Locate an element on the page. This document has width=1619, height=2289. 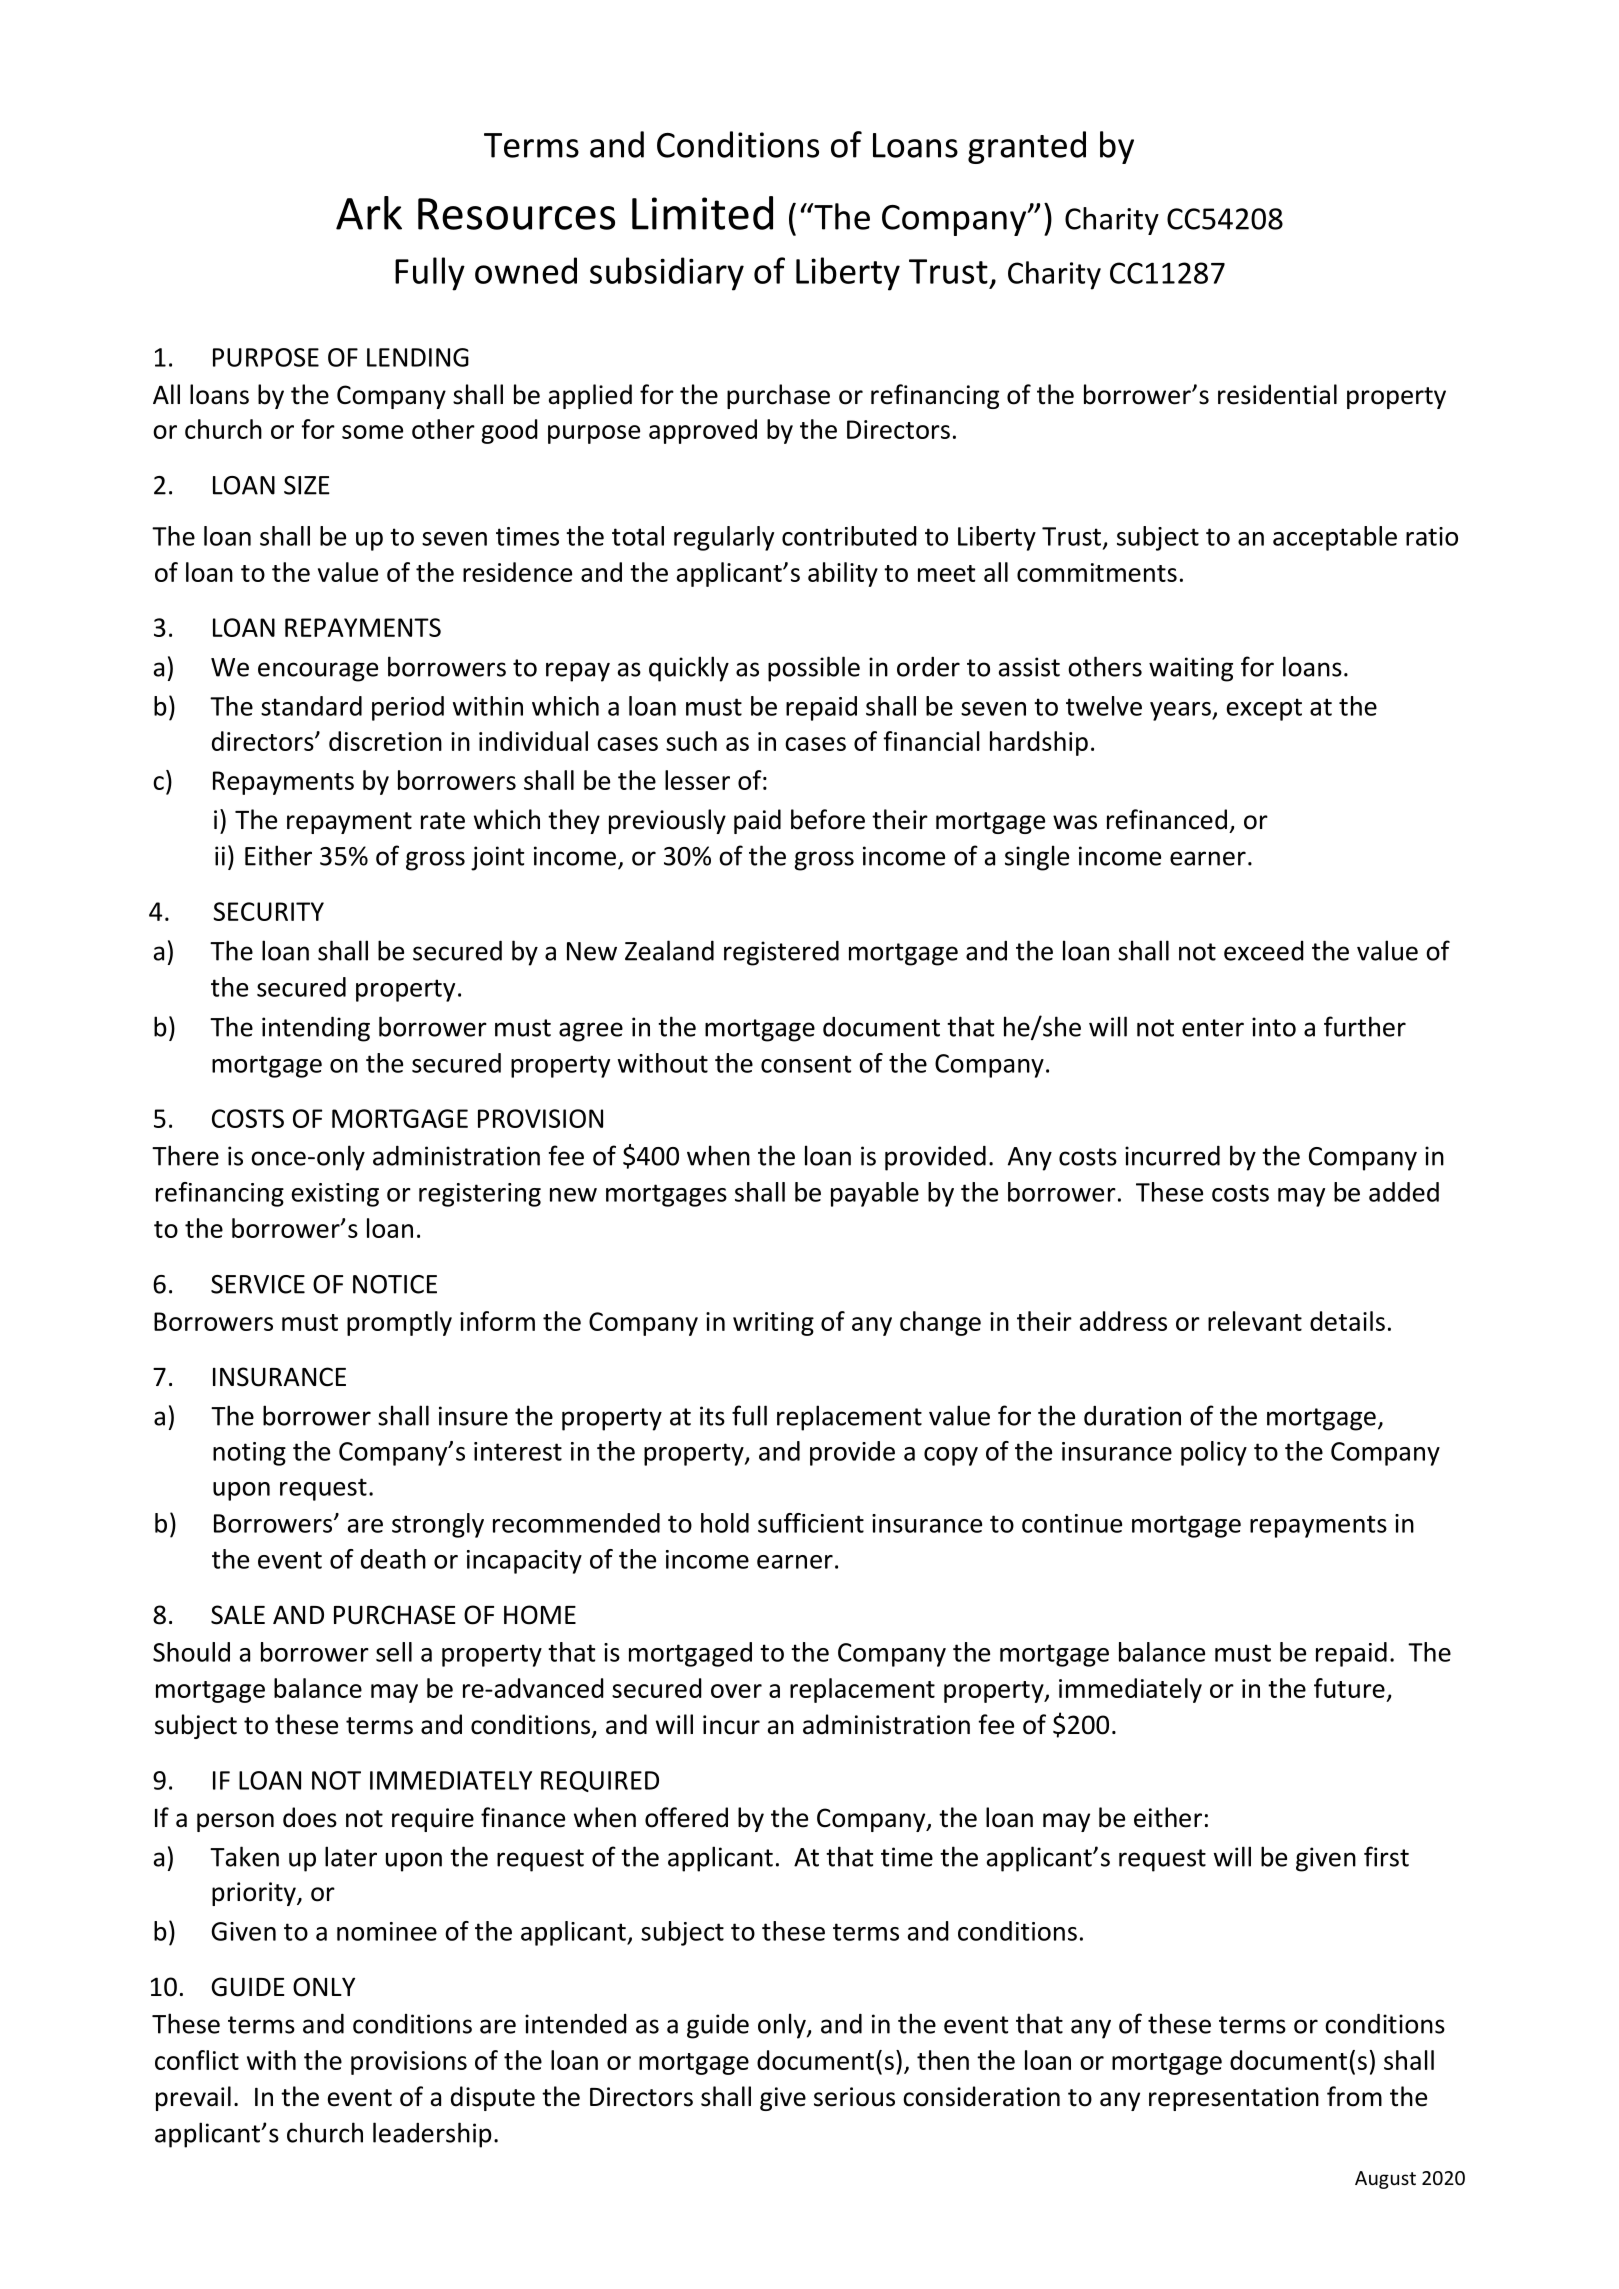
payable is located at coordinates (875, 1194).
